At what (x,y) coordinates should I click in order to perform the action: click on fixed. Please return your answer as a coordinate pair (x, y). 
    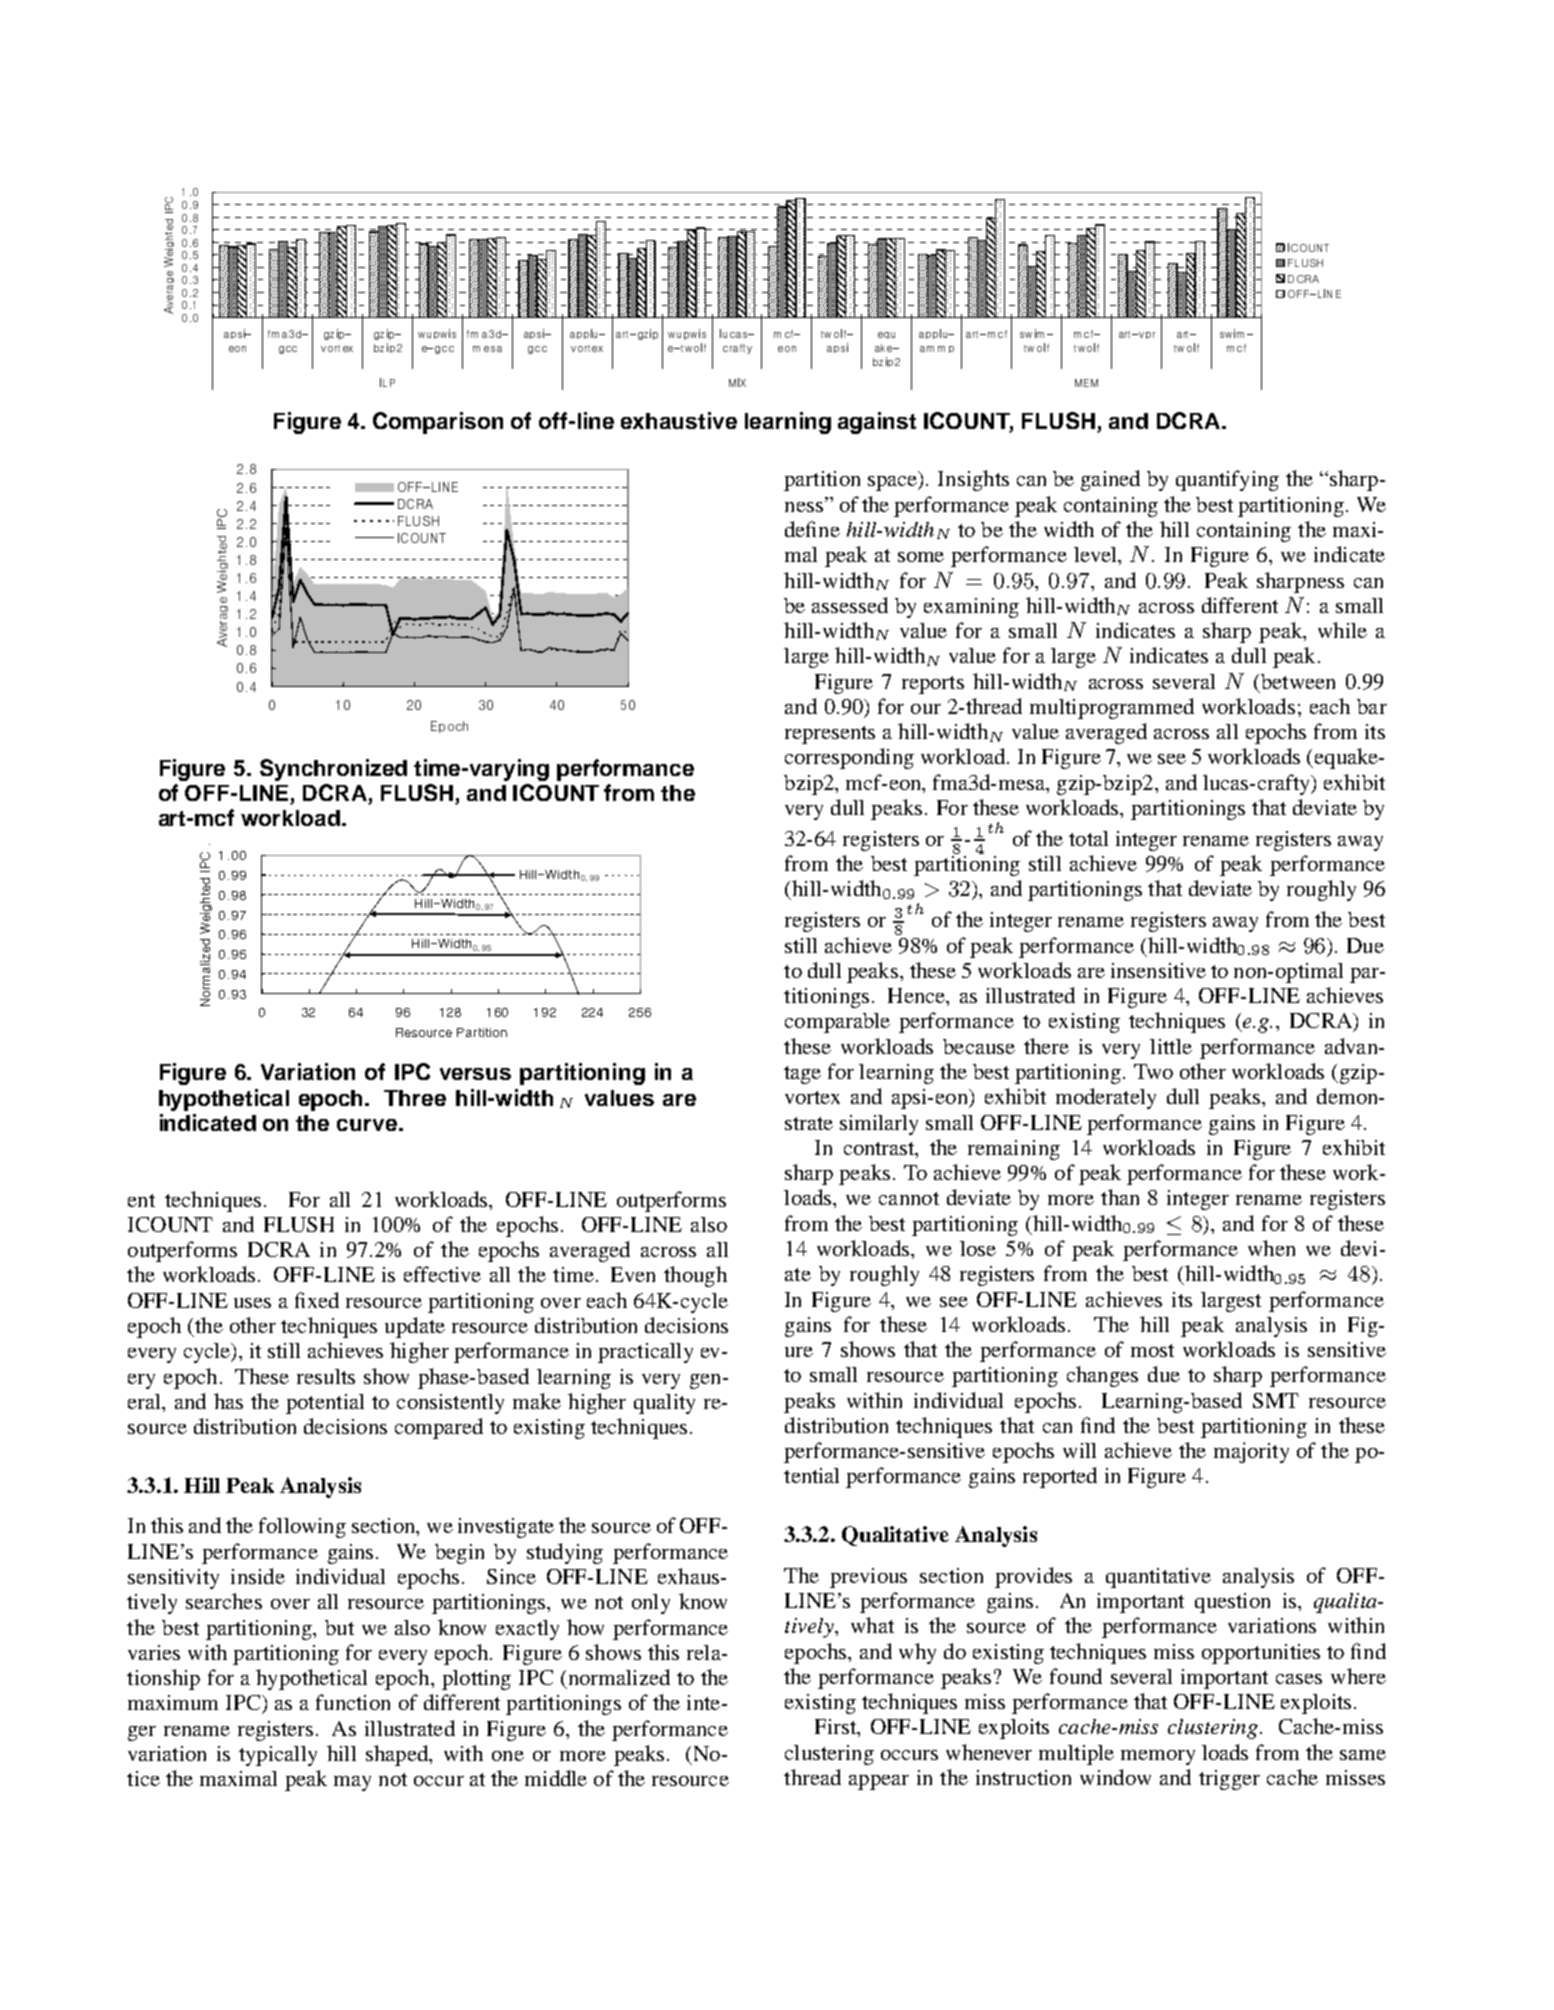
    Looking at the image, I should click on (317, 1300).
